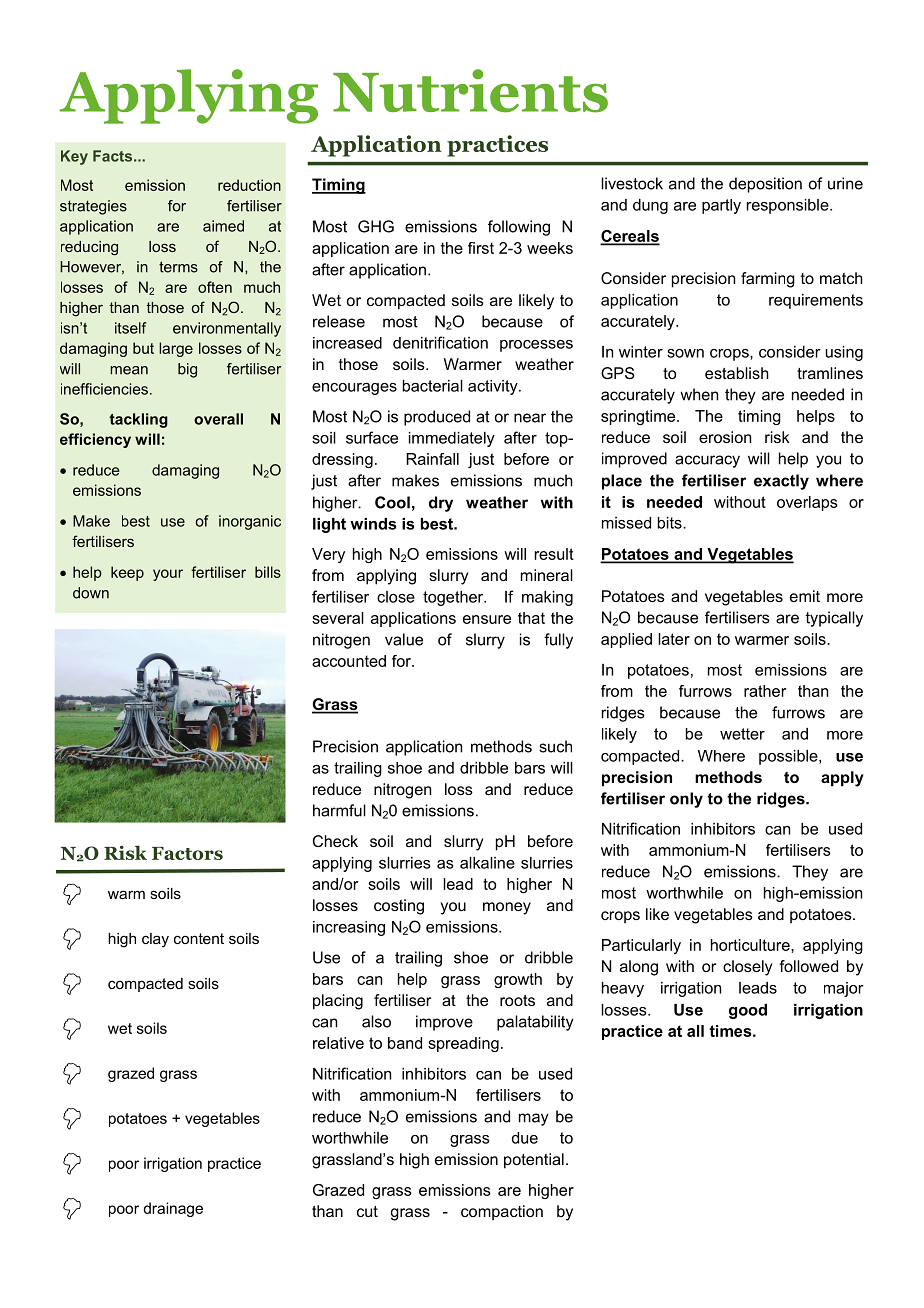  What do you see at coordinates (507, 908) in the page?
I see `money` at bounding box center [507, 908].
